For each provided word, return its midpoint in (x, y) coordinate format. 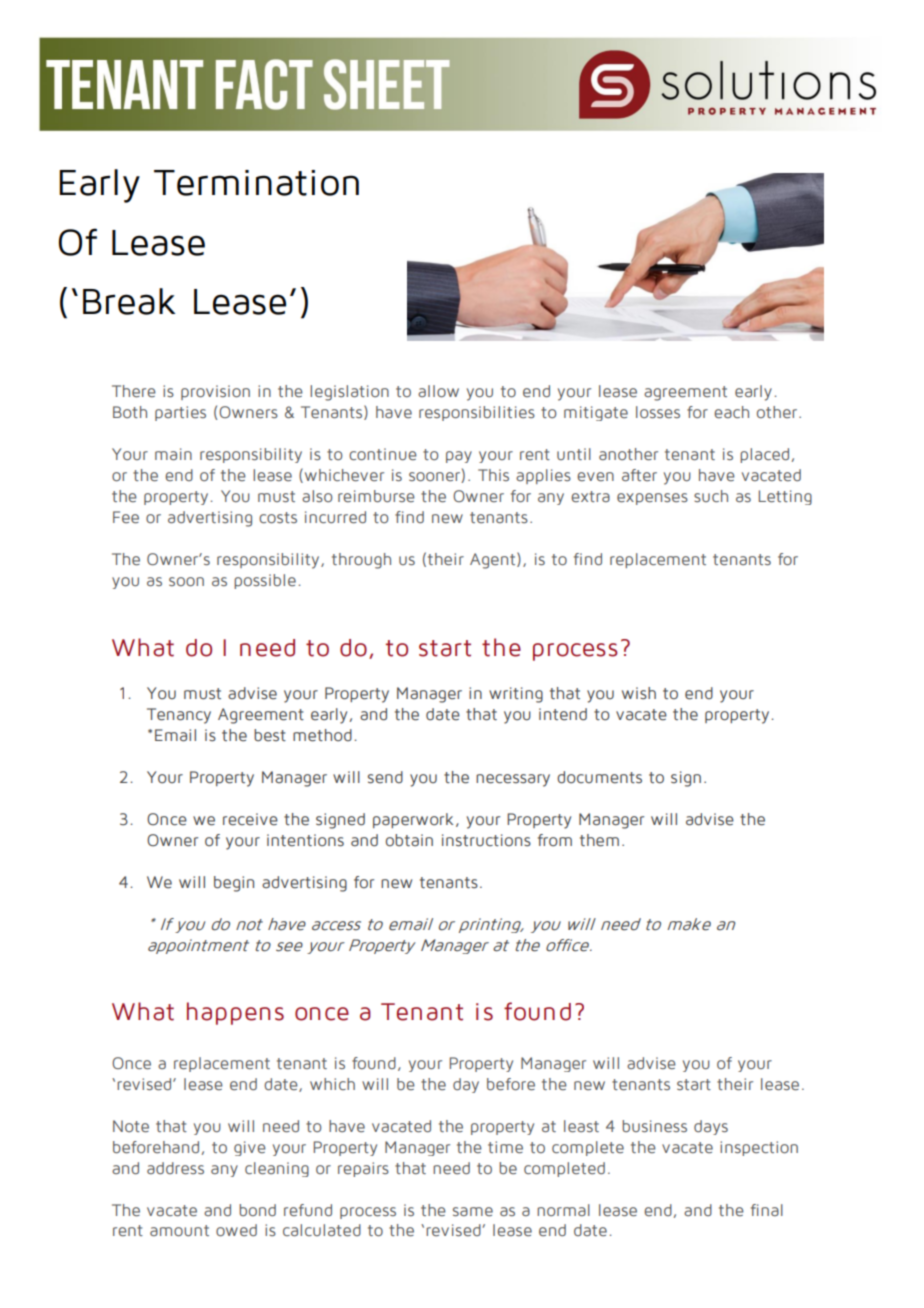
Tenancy (179, 716)
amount (179, 1230)
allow (438, 391)
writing (516, 695)
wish (639, 693)
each (731, 412)
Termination (256, 183)
